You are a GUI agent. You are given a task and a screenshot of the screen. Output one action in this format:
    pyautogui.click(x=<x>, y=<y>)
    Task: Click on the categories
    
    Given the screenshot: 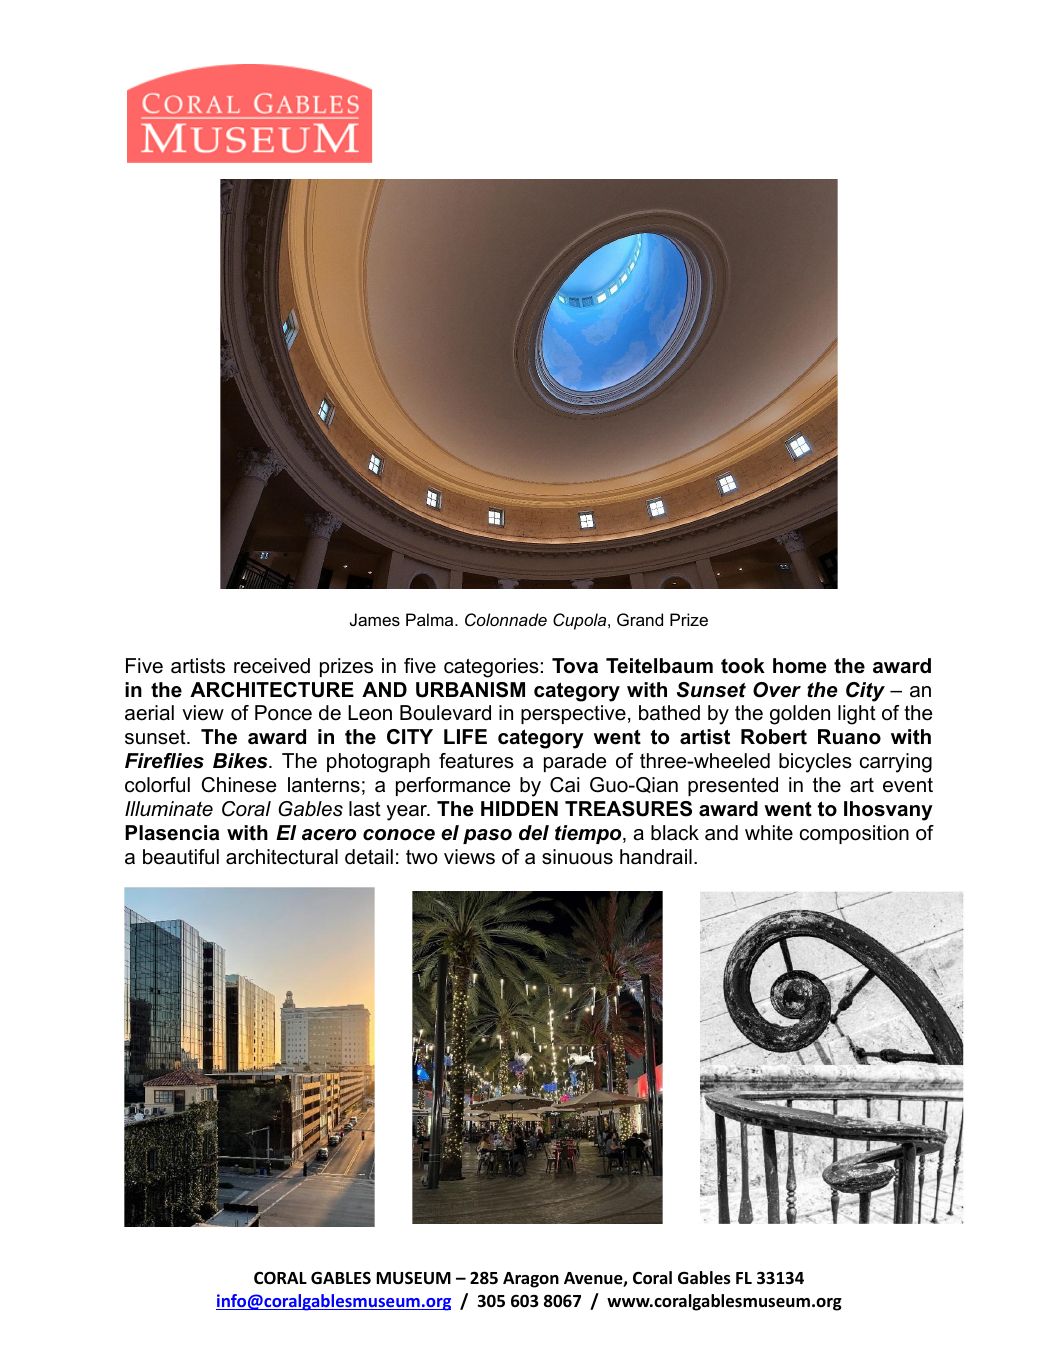 What is the action you would take?
    pyautogui.click(x=491, y=668)
